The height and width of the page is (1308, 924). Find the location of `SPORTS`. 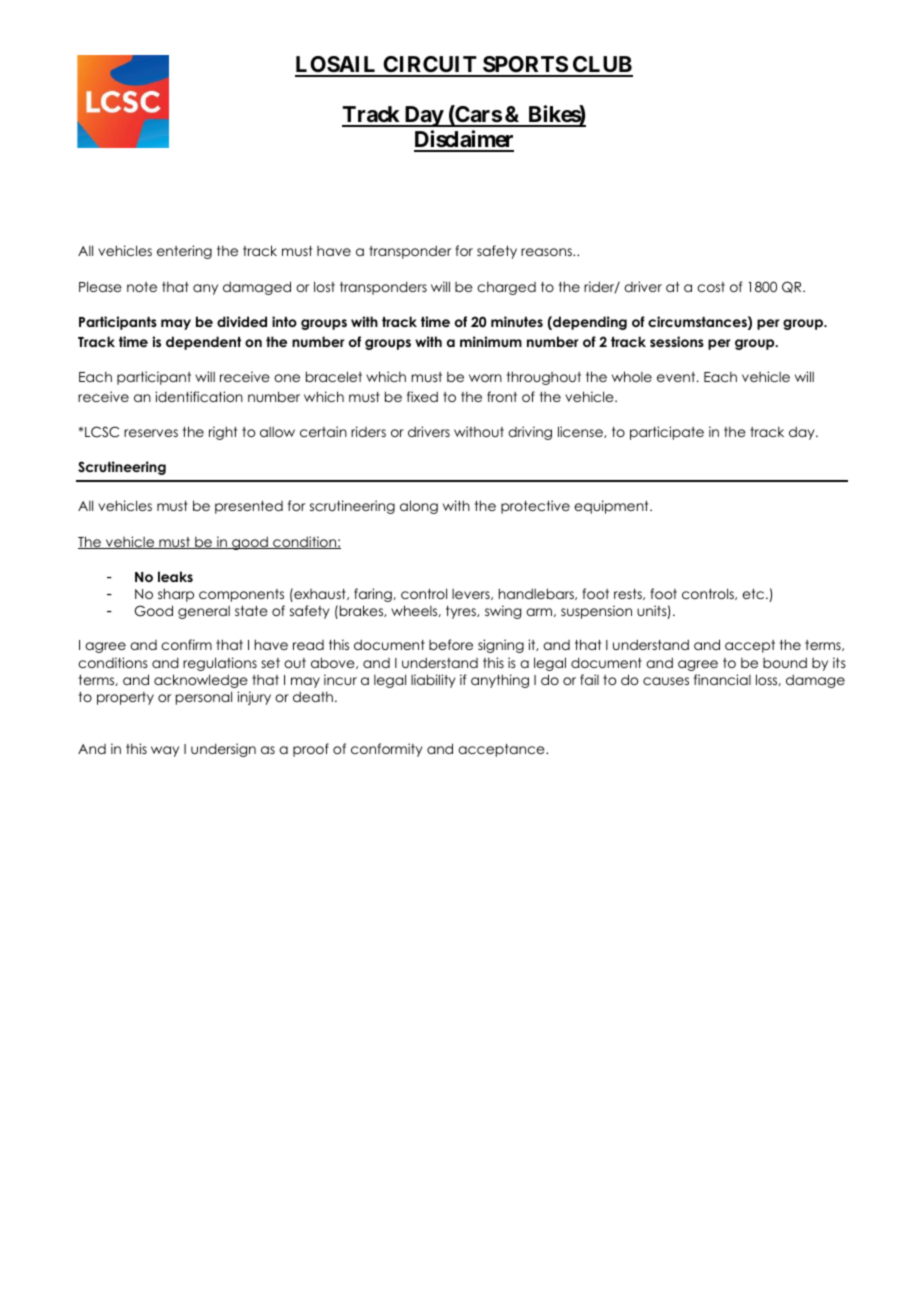

SPORTS is located at coordinates (525, 66).
